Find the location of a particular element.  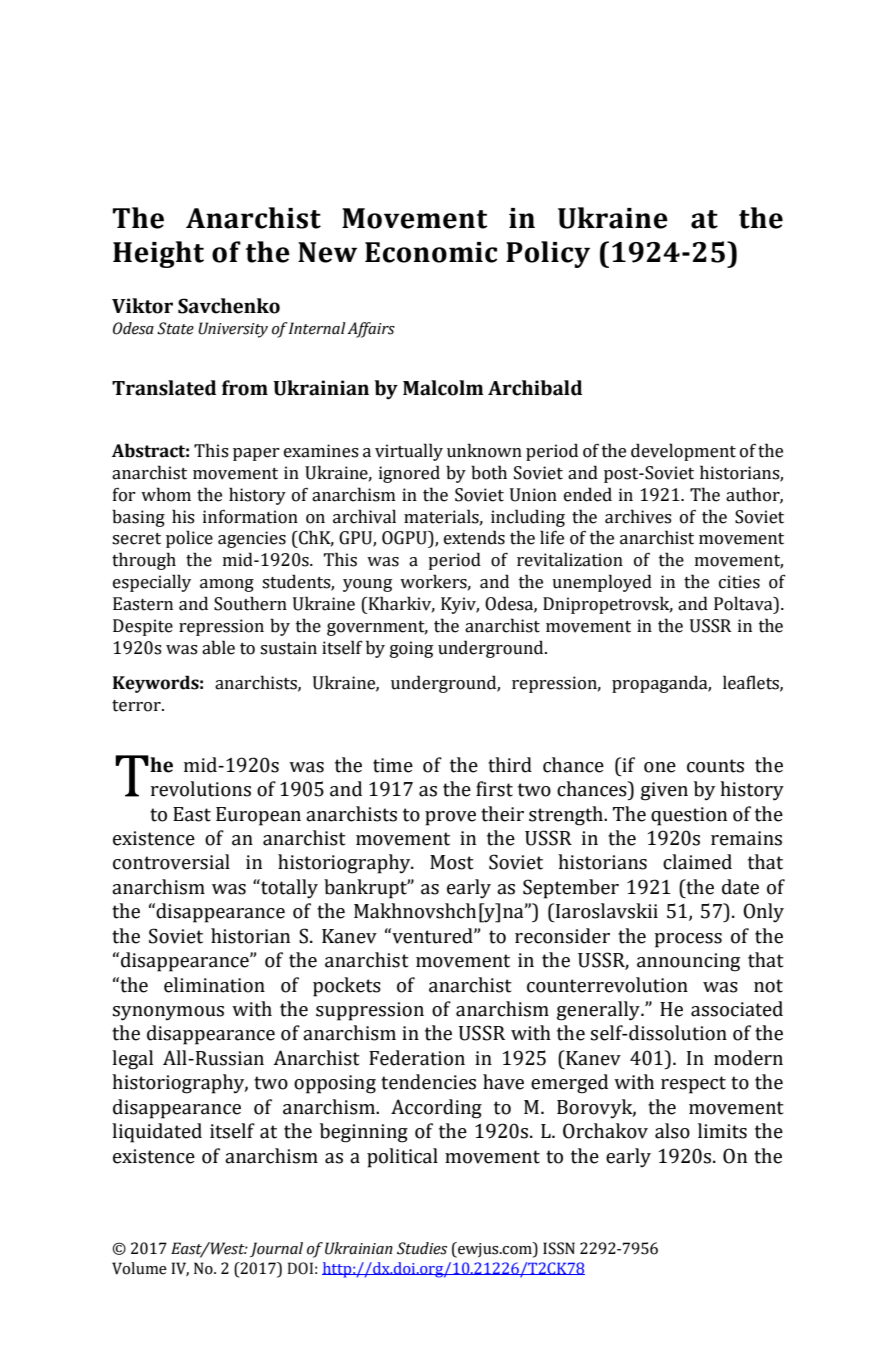

Economic is located at coordinates (431, 252).
